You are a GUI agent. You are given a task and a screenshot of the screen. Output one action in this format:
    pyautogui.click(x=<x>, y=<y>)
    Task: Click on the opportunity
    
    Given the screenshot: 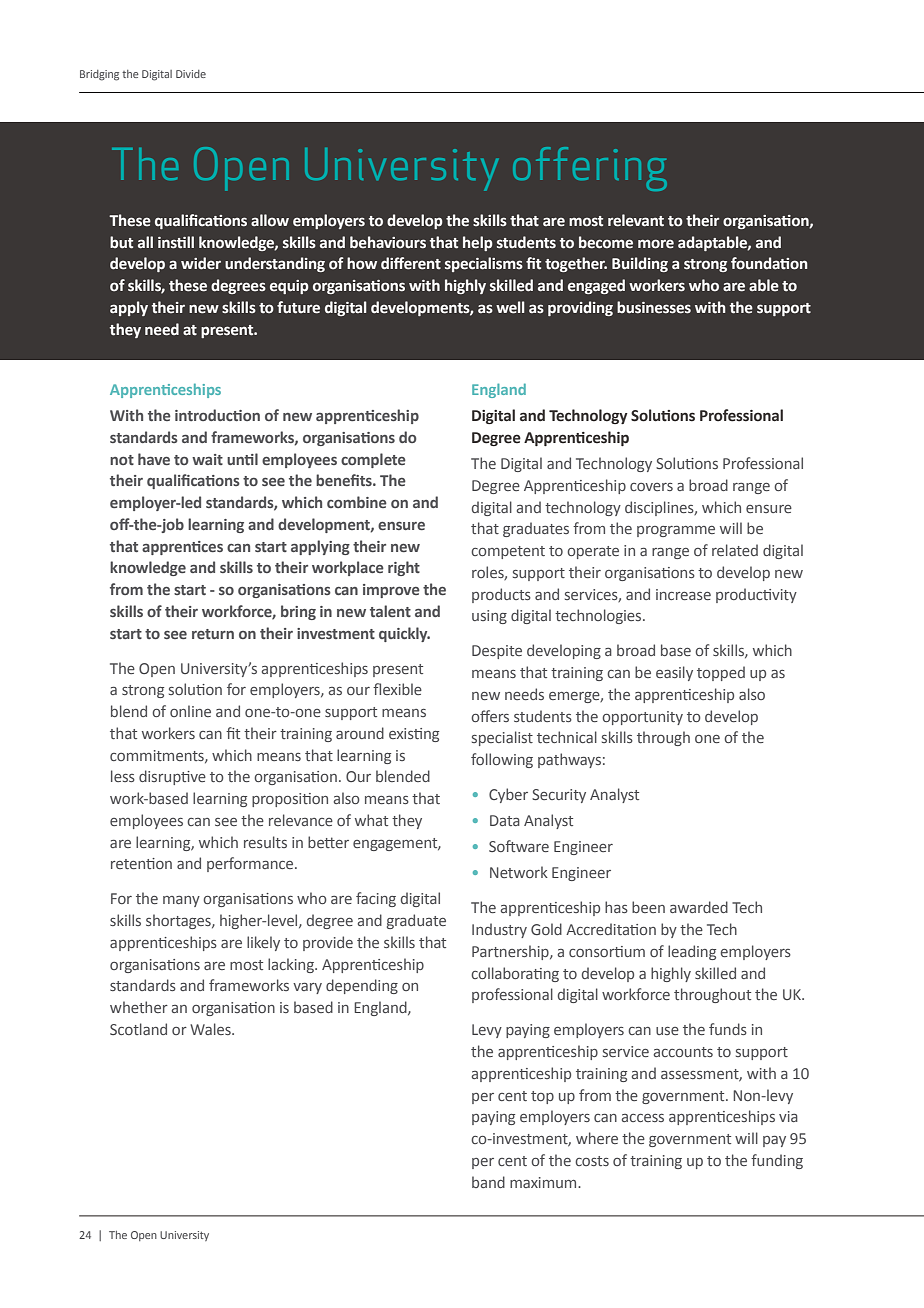 What is the action you would take?
    pyautogui.click(x=642, y=718)
